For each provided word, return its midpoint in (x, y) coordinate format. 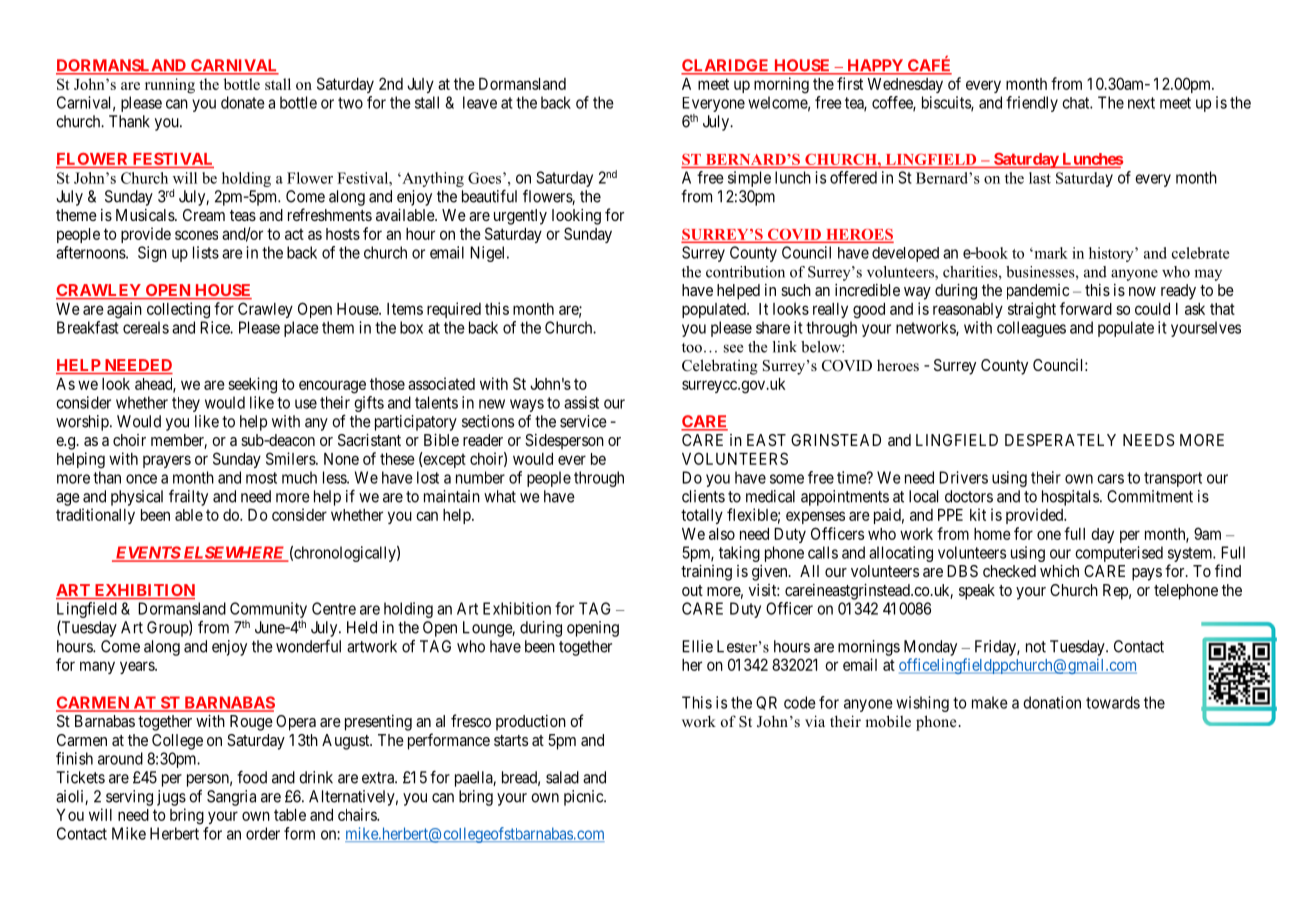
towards (1113, 702)
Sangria (231, 798)
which (1059, 570)
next (1141, 103)
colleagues (1031, 329)
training (706, 572)
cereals (146, 327)
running (170, 86)
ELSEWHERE (233, 553)
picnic (584, 798)
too (692, 348)
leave (480, 102)
